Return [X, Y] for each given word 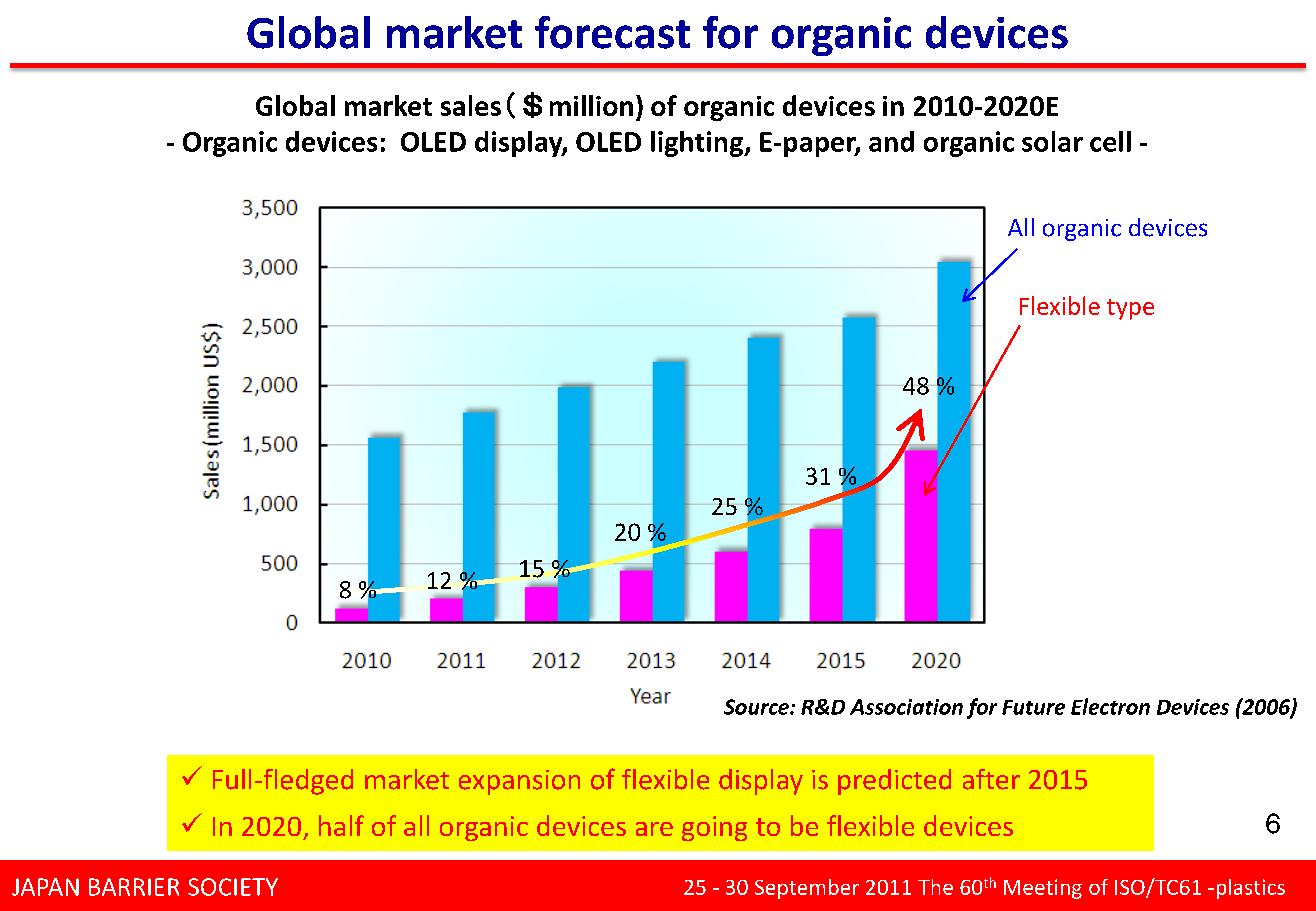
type [1130, 309]
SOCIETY [233, 887]
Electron [1110, 706]
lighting [698, 144]
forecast [612, 32]
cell [1110, 141]
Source [757, 707]
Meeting [1043, 889]
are [654, 829]
